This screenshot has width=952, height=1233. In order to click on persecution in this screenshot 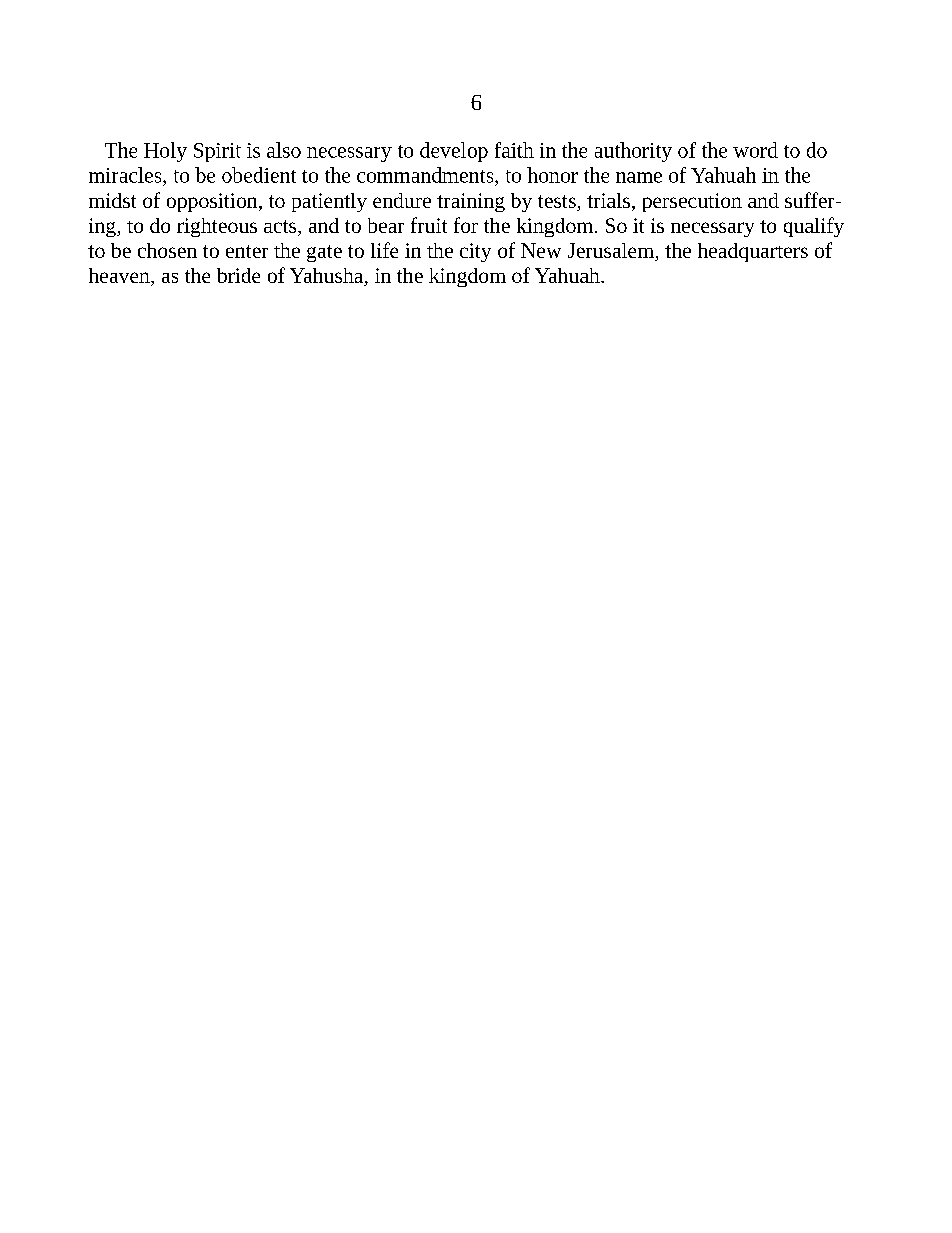, I will do `click(692, 202)`.
